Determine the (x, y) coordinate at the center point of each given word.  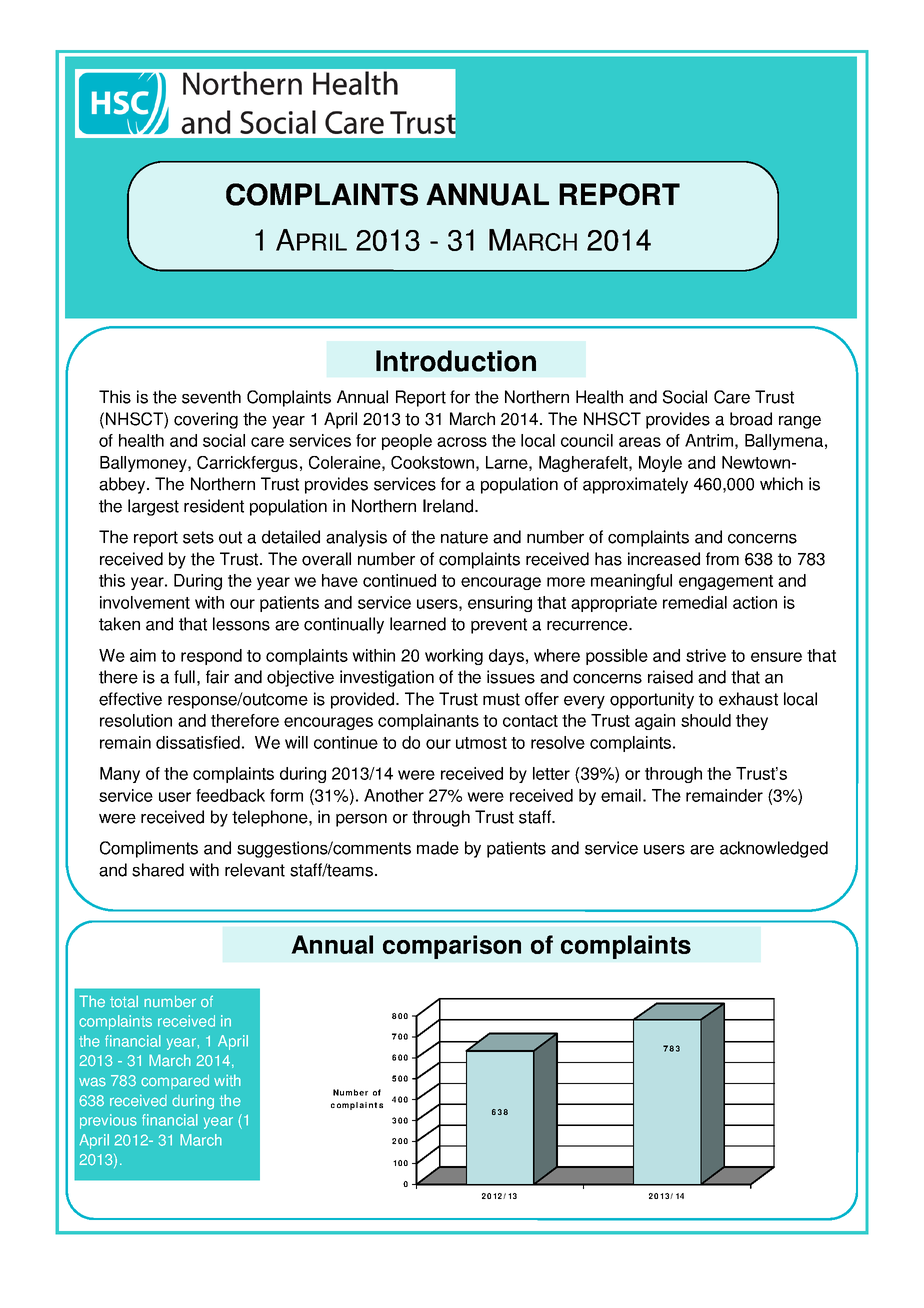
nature (464, 537)
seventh (211, 397)
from (722, 559)
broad (751, 419)
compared (175, 1082)
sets (198, 537)
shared (158, 870)
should (706, 720)
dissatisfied (198, 742)
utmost (481, 743)
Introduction (456, 361)
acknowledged (774, 849)
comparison (452, 947)
